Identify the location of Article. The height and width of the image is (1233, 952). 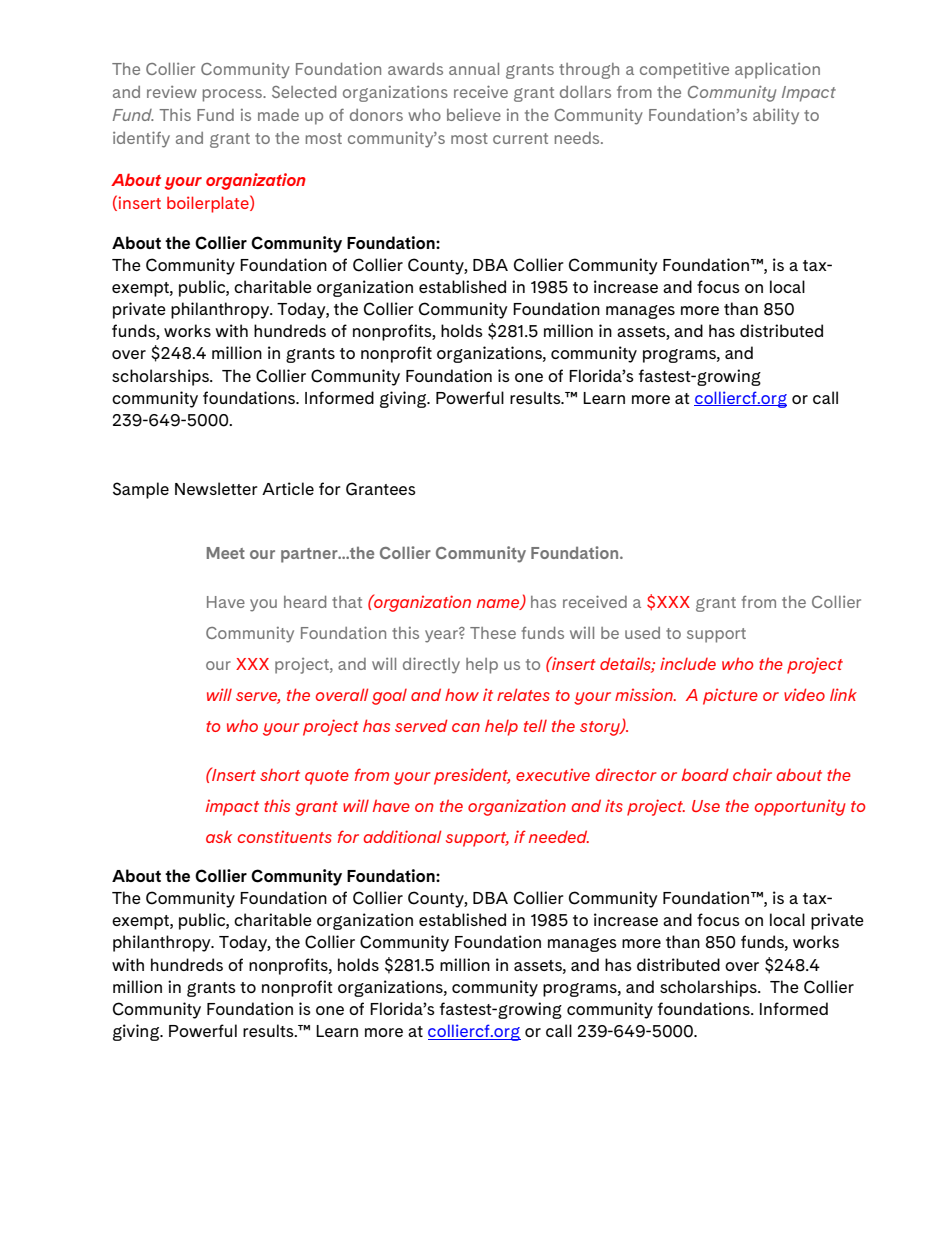
(288, 488).
